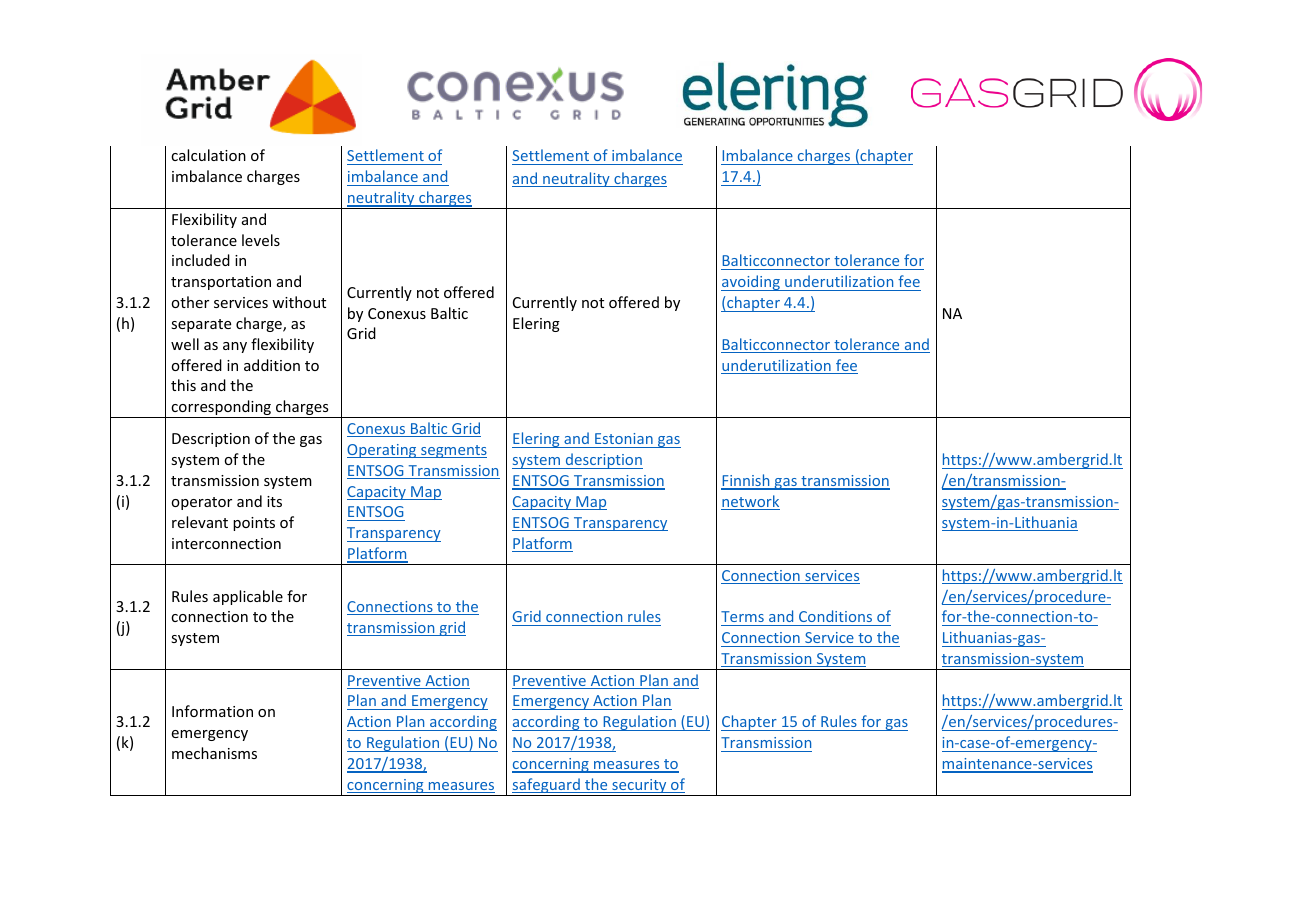 Image resolution: width=1308 pixels, height=924 pixels. I want to click on avoiding, so click(751, 283).
